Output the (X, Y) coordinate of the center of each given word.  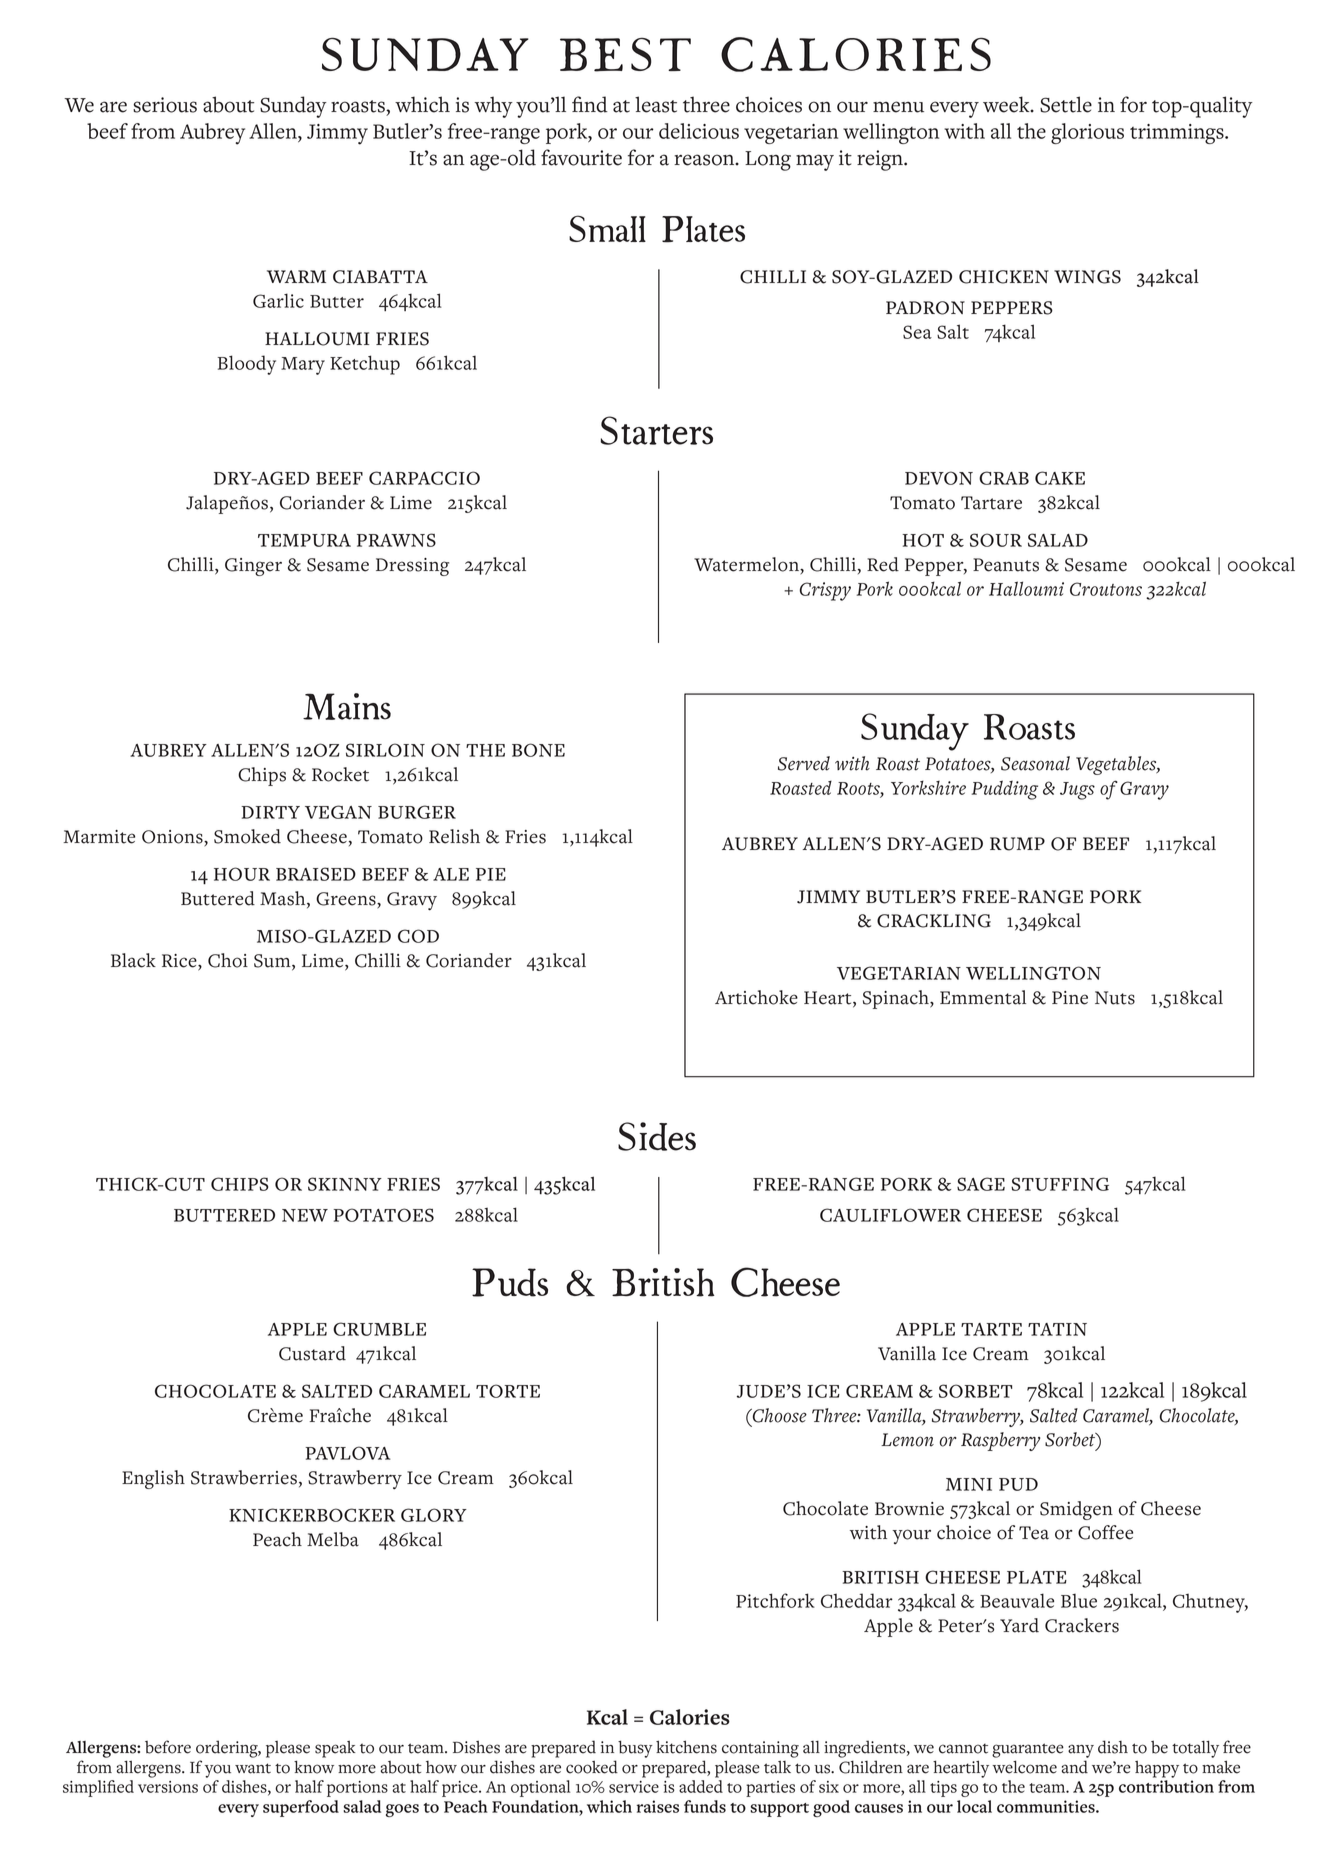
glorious (1087, 133)
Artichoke (756, 997)
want (253, 1768)
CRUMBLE (379, 1329)
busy (635, 1749)
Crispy (825, 591)
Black (133, 960)
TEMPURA (304, 540)
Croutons (1106, 589)
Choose (778, 1415)
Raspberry (1000, 1441)
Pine (1070, 998)
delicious (699, 131)
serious (165, 105)
